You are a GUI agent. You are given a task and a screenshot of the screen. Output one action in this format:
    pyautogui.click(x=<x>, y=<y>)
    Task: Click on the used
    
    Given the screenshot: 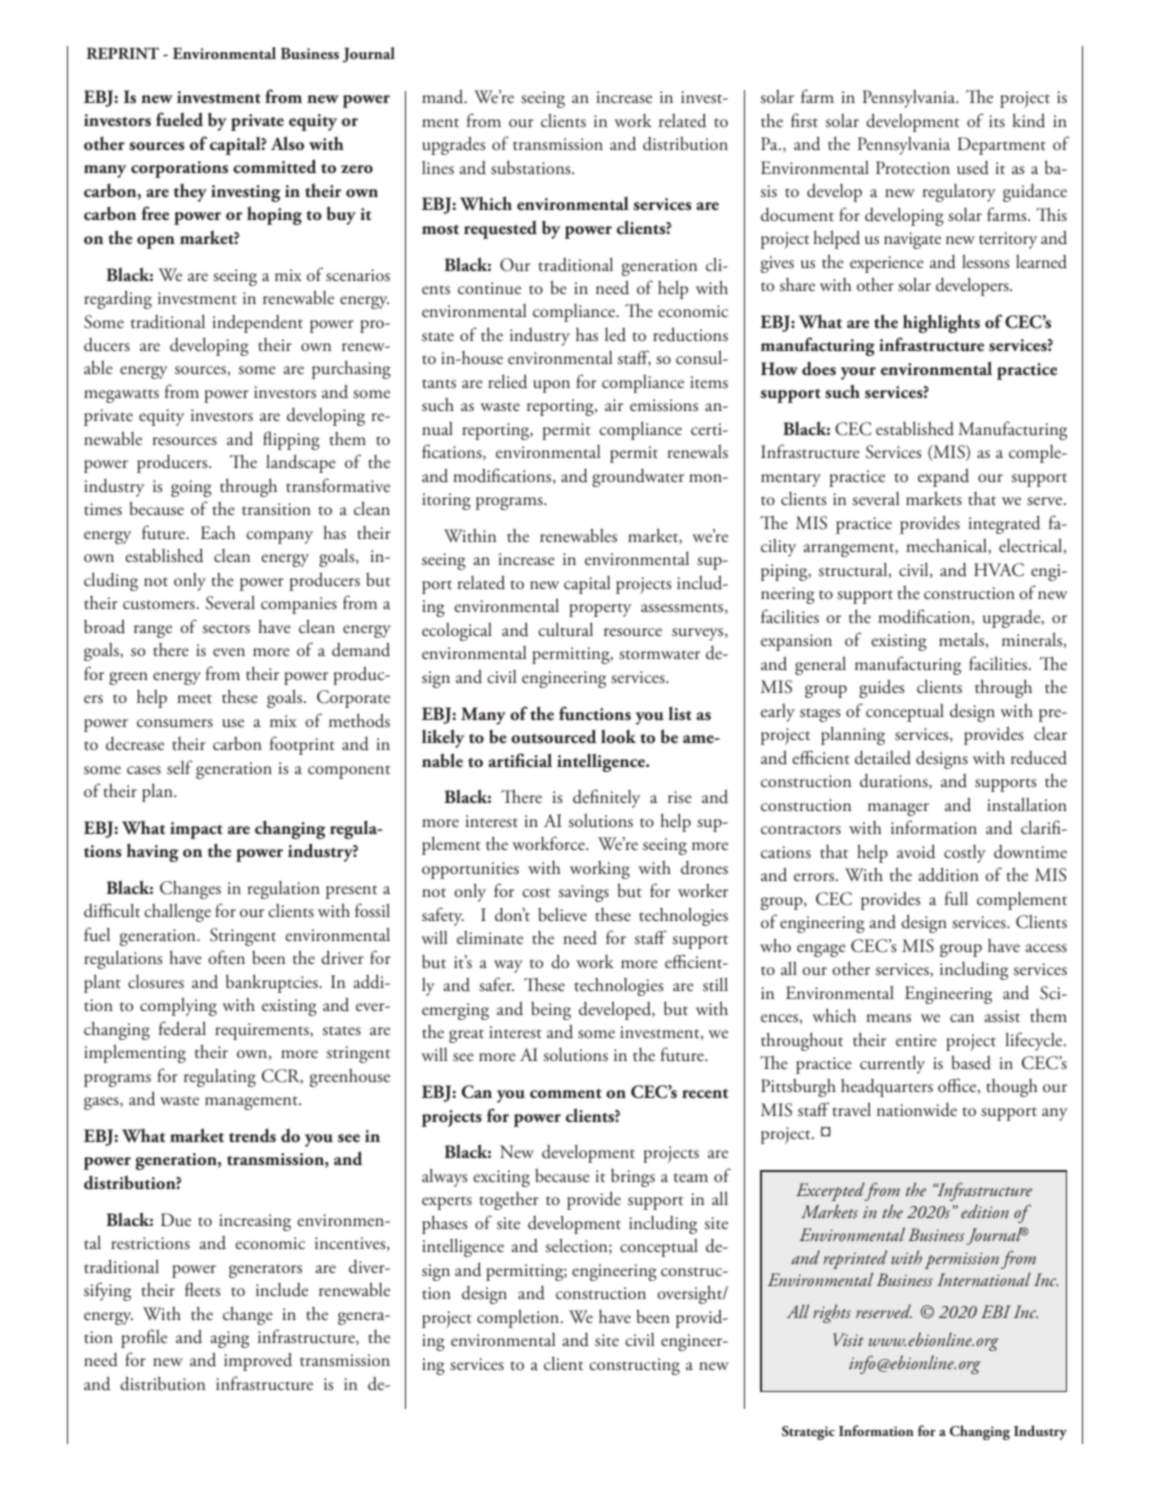 What is the action you would take?
    pyautogui.click(x=973, y=168)
